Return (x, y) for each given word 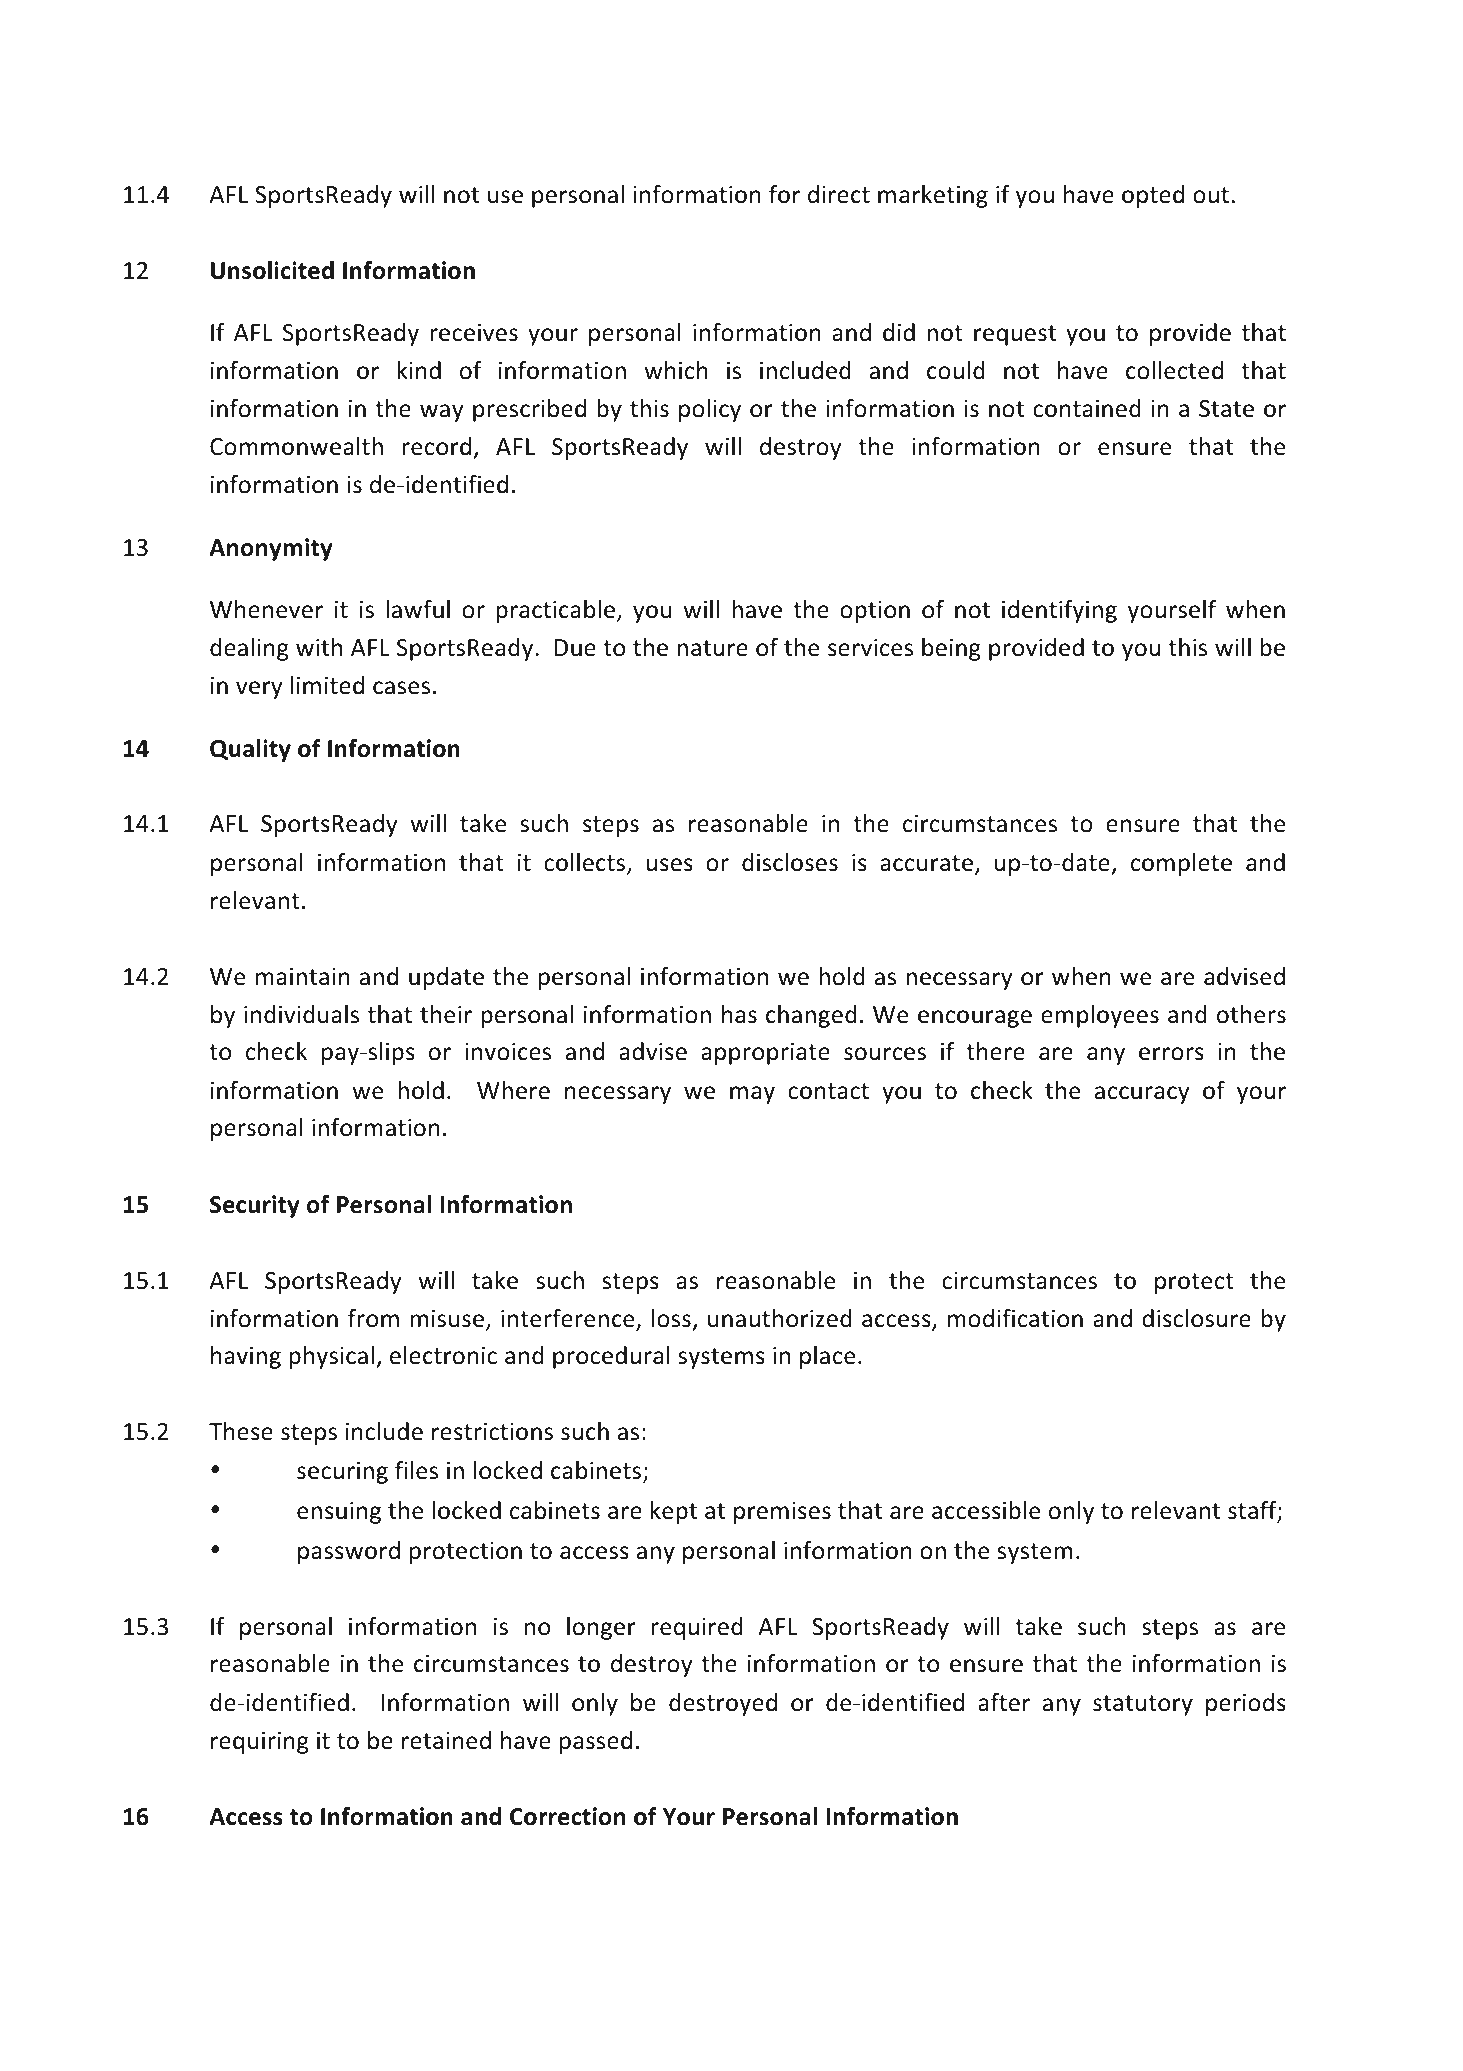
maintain (303, 977)
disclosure (1196, 1318)
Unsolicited (272, 270)
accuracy (1142, 1095)
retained (446, 1740)
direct (839, 194)
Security (255, 1206)
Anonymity (271, 549)
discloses (790, 862)
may (752, 1095)
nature (712, 648)
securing (342, 1473)
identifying (1059, 611)
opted (1153, 196)
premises (782, 1513)
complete (1181, 864)
